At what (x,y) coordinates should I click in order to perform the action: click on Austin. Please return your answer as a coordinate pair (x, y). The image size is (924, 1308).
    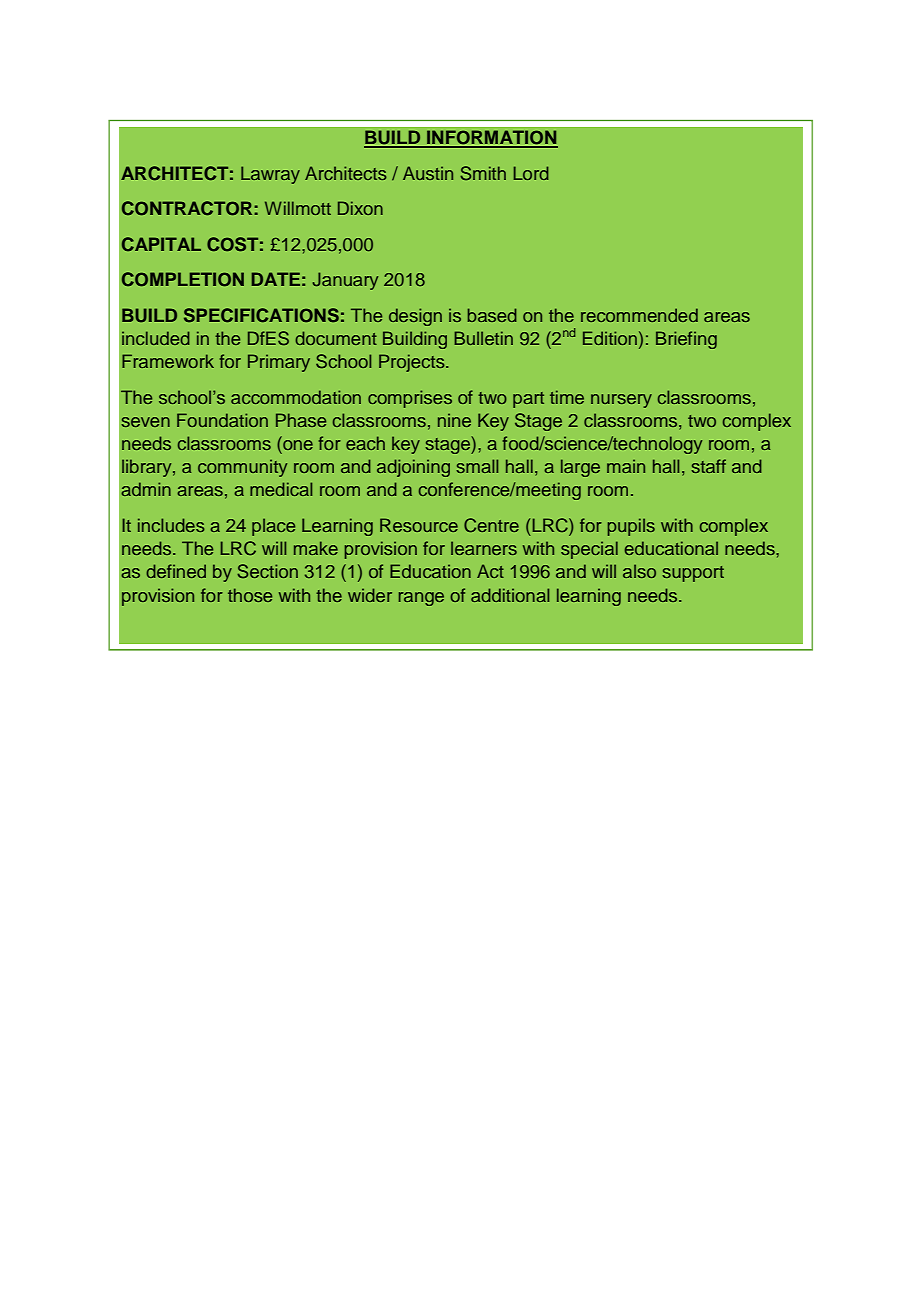
    Looking at the image, I should click on (428, 173).
